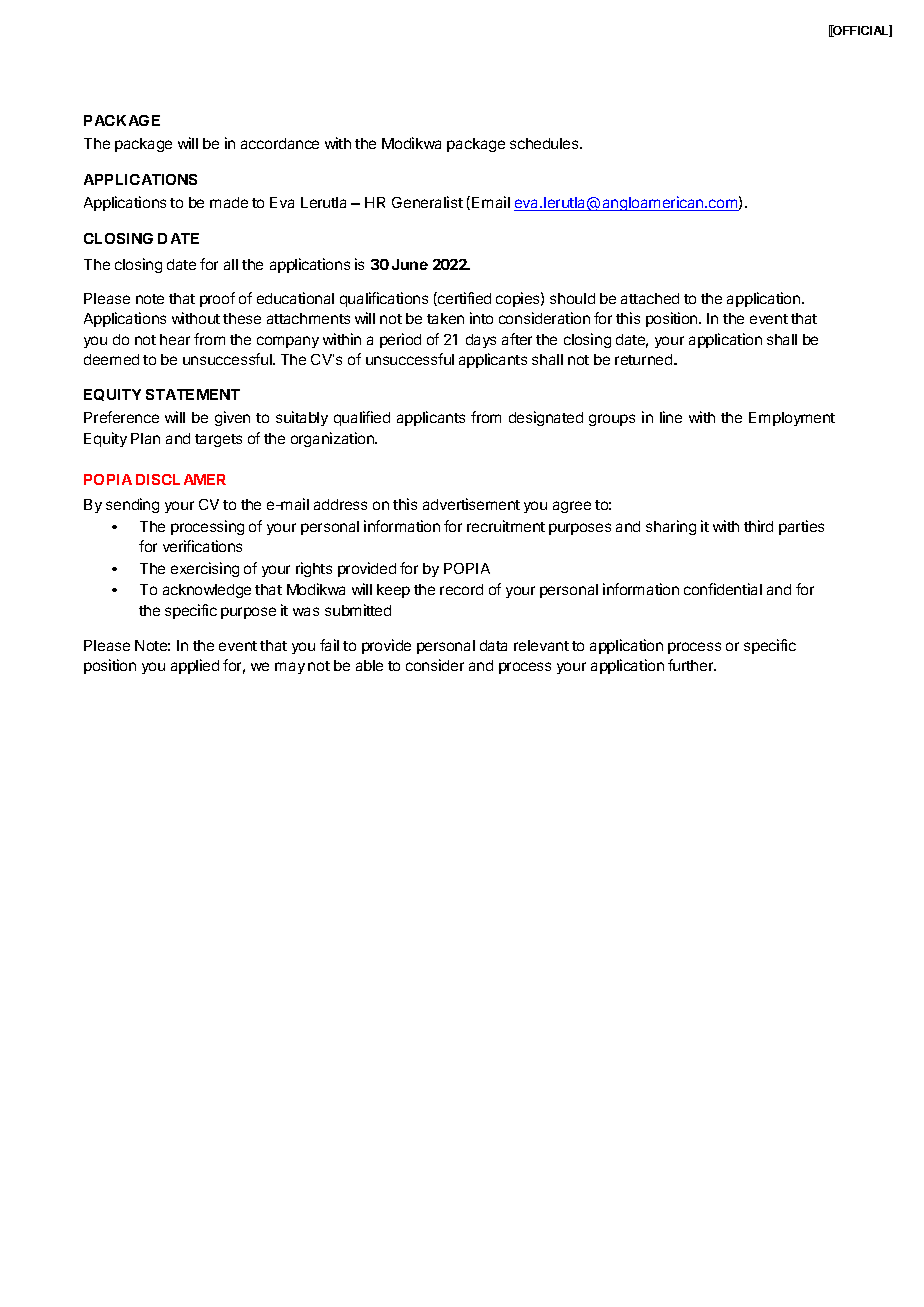  Describe the element at coordinates (546, 418) in the screenshot. I see `designated` at that location.
